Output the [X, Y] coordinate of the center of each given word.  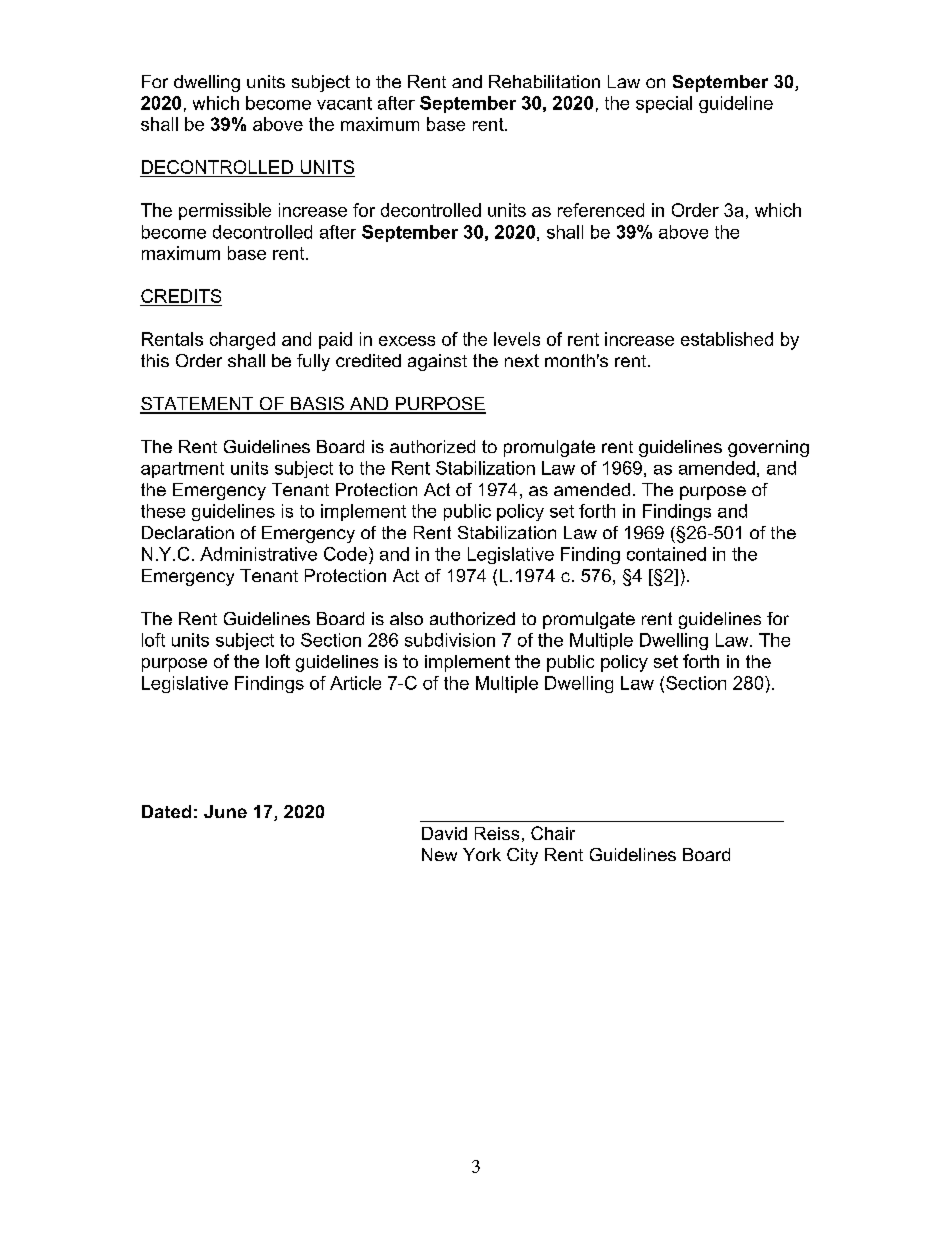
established [727, 339]
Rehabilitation [544, 81]
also [406, 618]
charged [242, 341]
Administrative [258, 554]
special [664, 104]
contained [666, 554]
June [225, 811]
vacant [344, 103]
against [437, 362]
